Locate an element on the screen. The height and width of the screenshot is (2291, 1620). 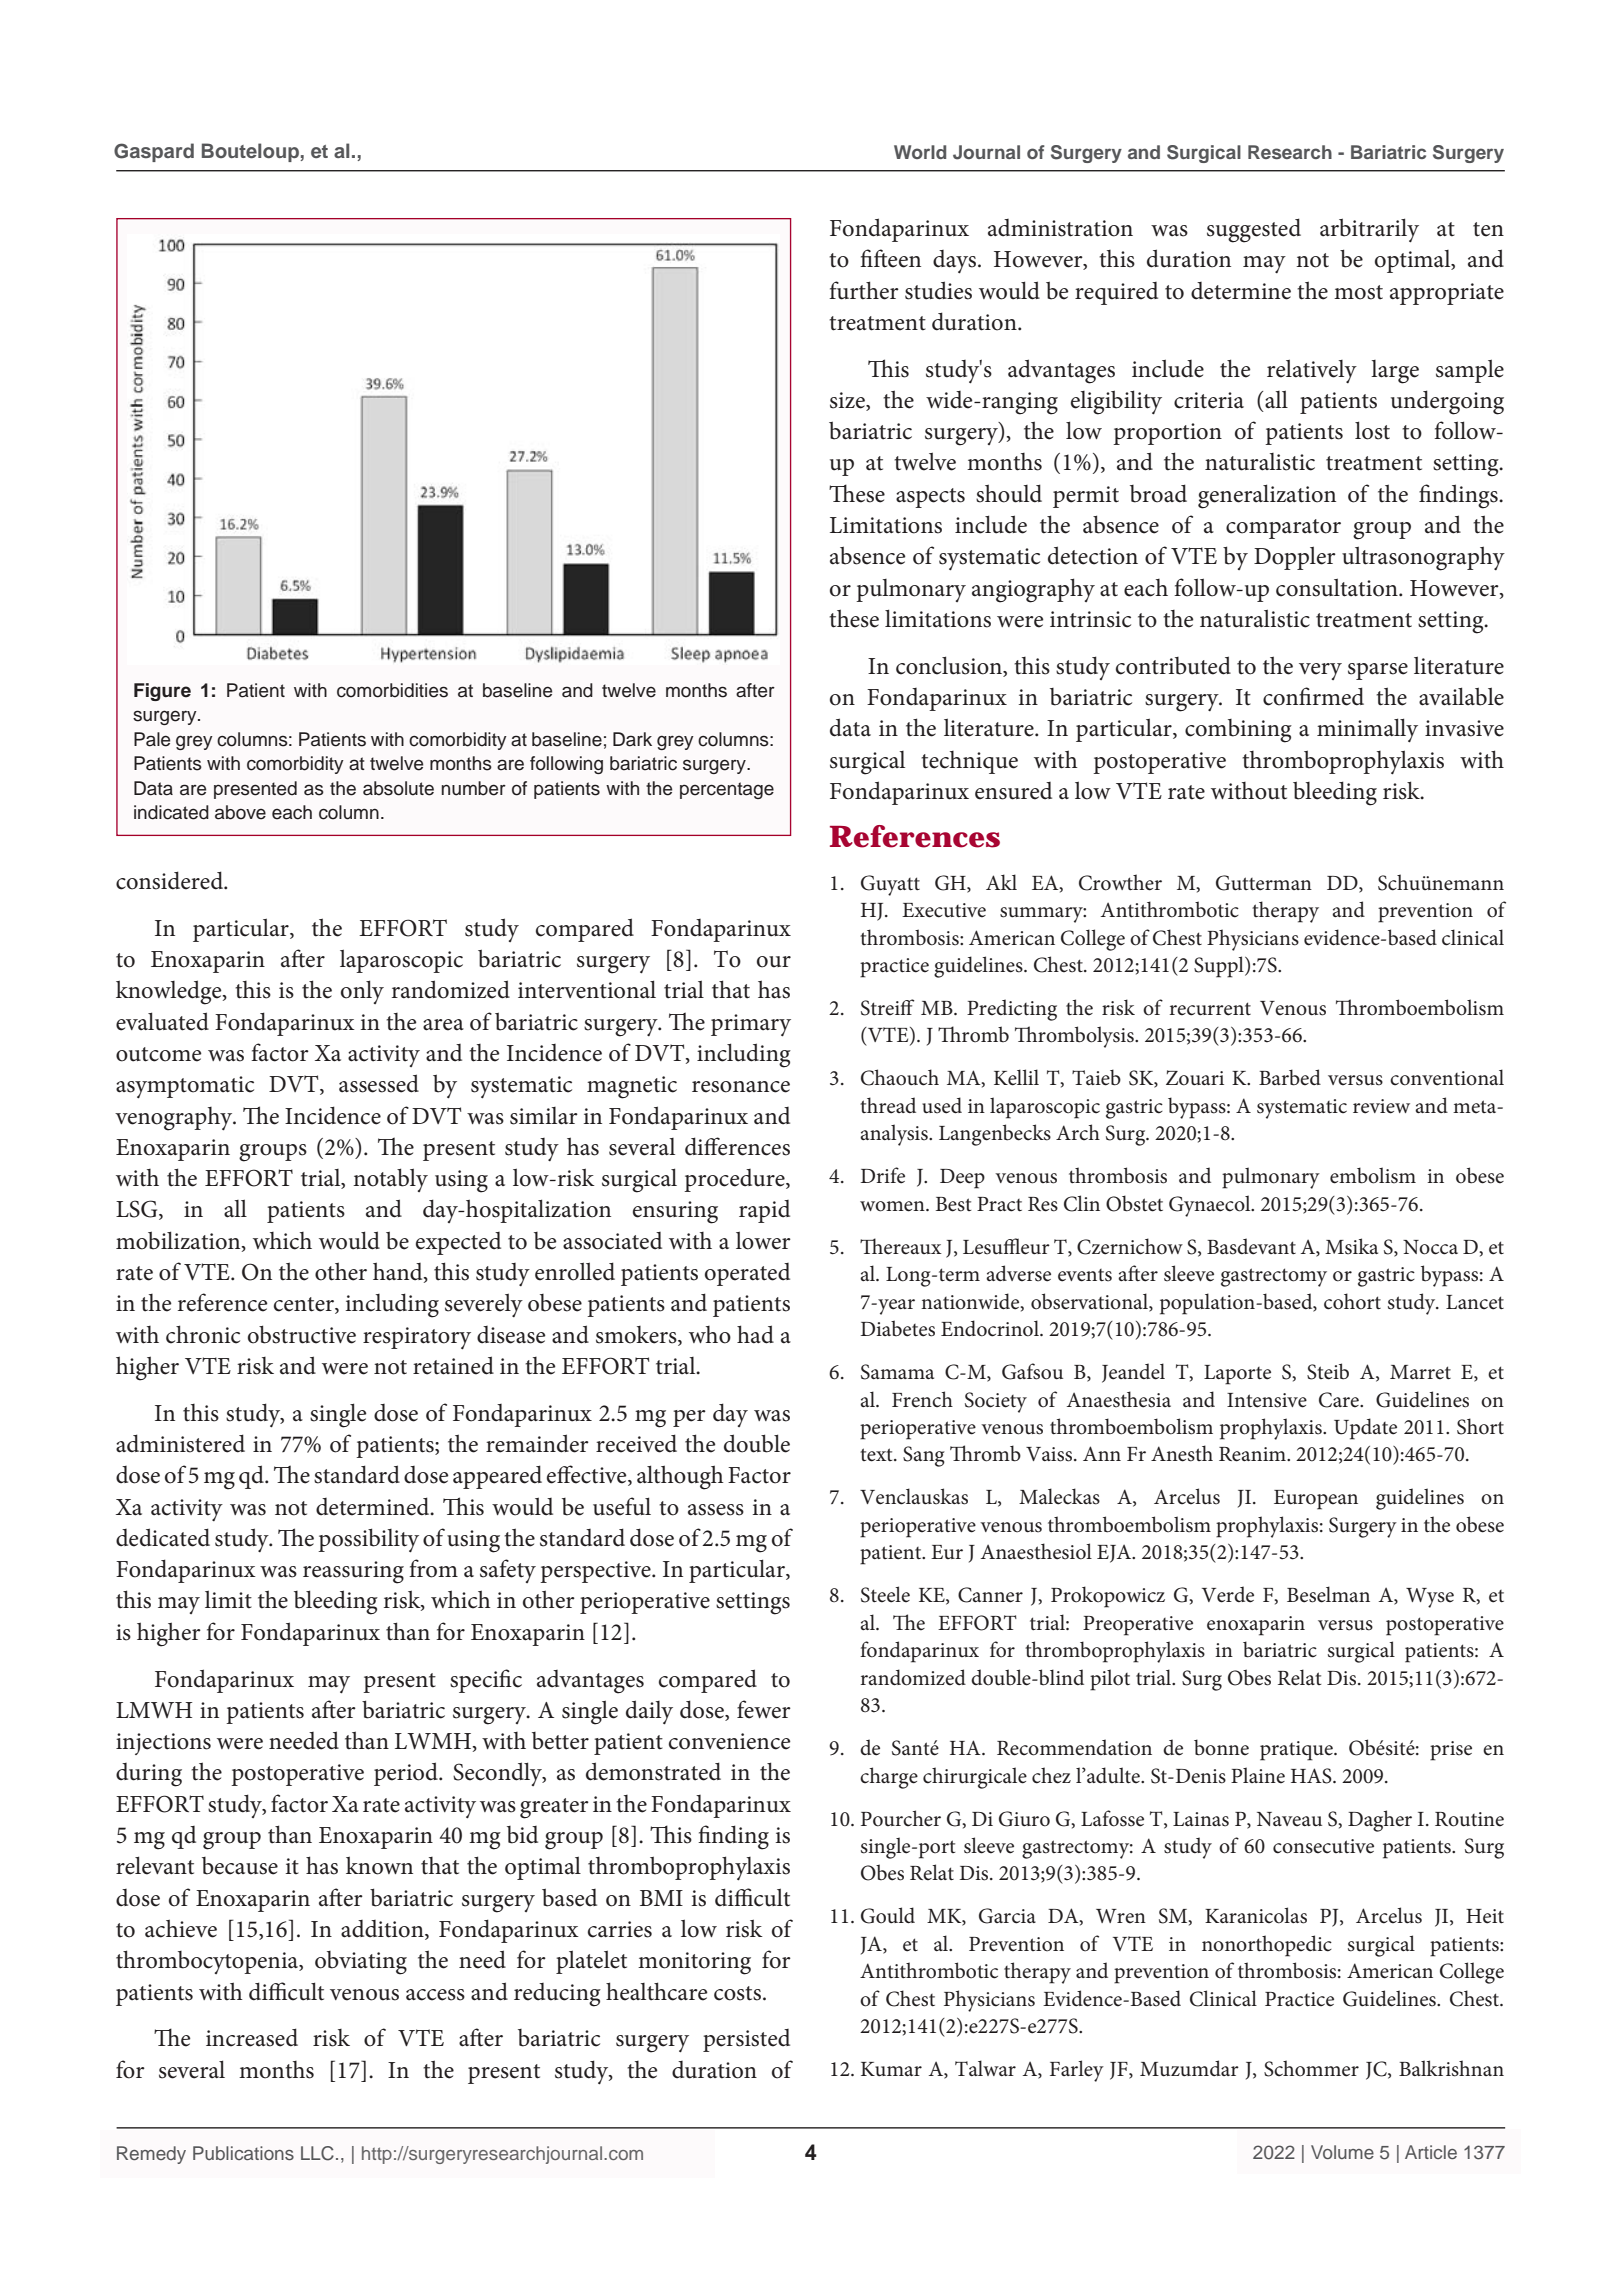
fifteen is located at coordinates (890, 258).
